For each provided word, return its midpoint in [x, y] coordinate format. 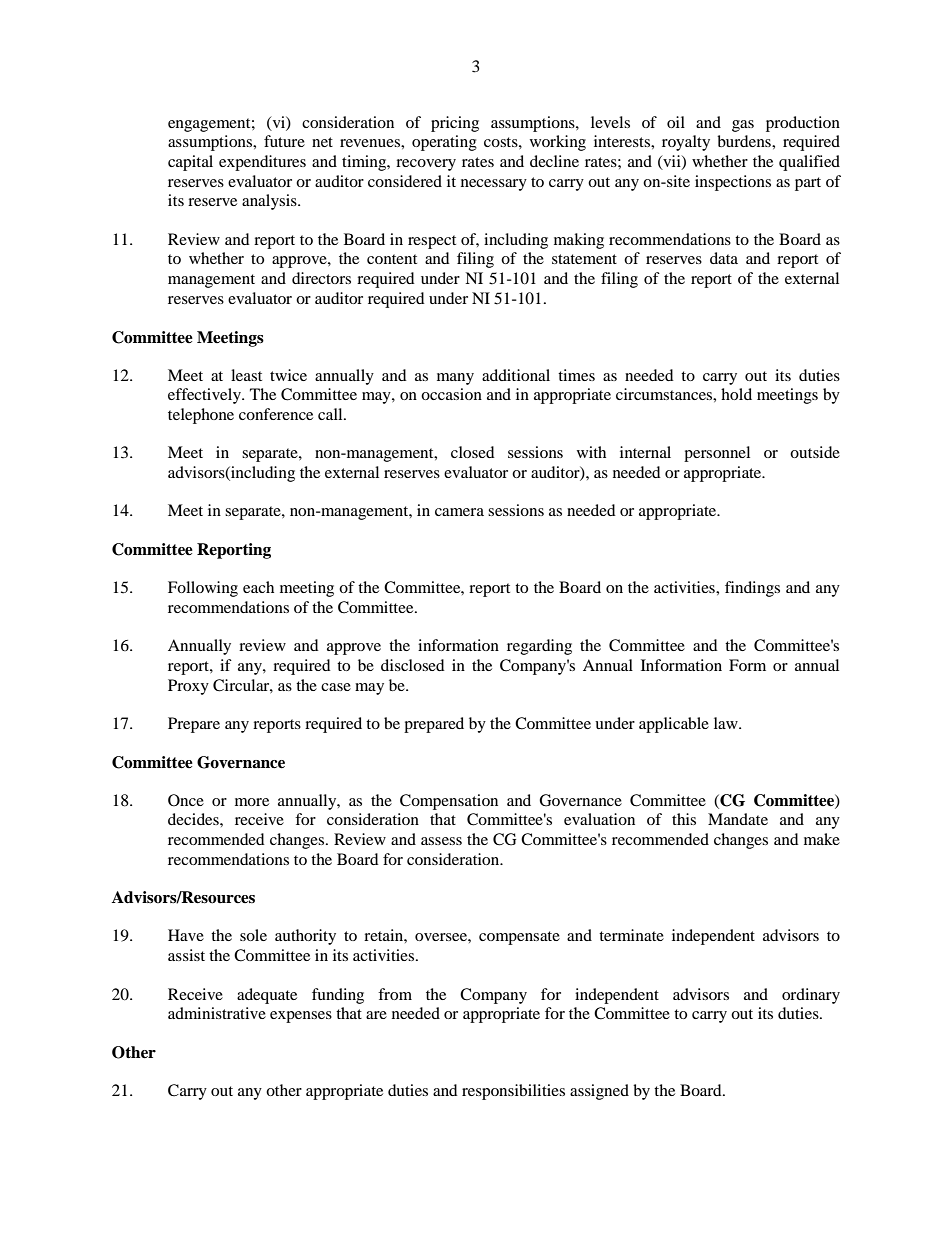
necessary [494, 185]
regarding [539, 647]
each [258, 587]
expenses [301, 1017]
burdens [745, 141]
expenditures [262, 163]
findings [752, 589]
